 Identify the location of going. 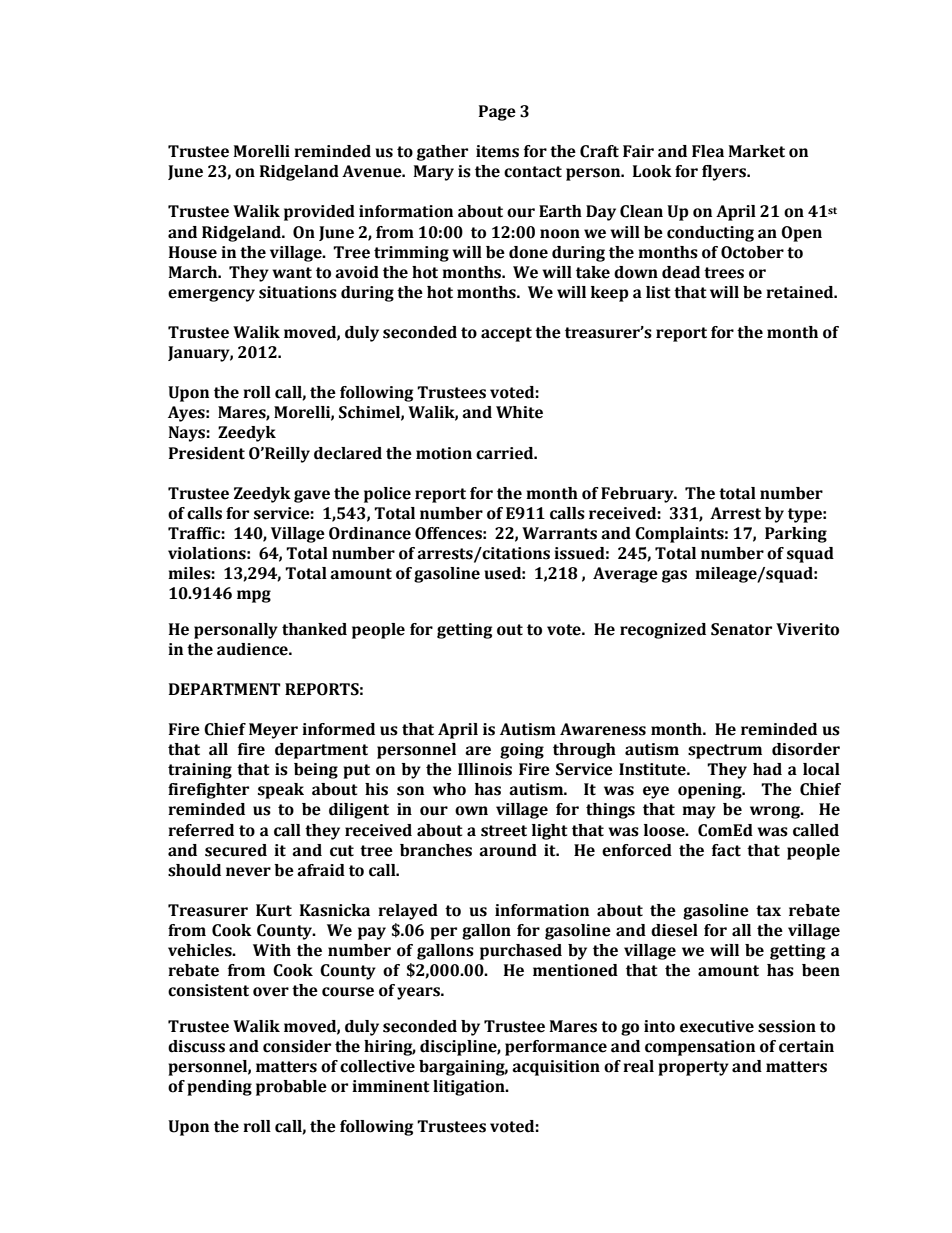
(522, 751).
